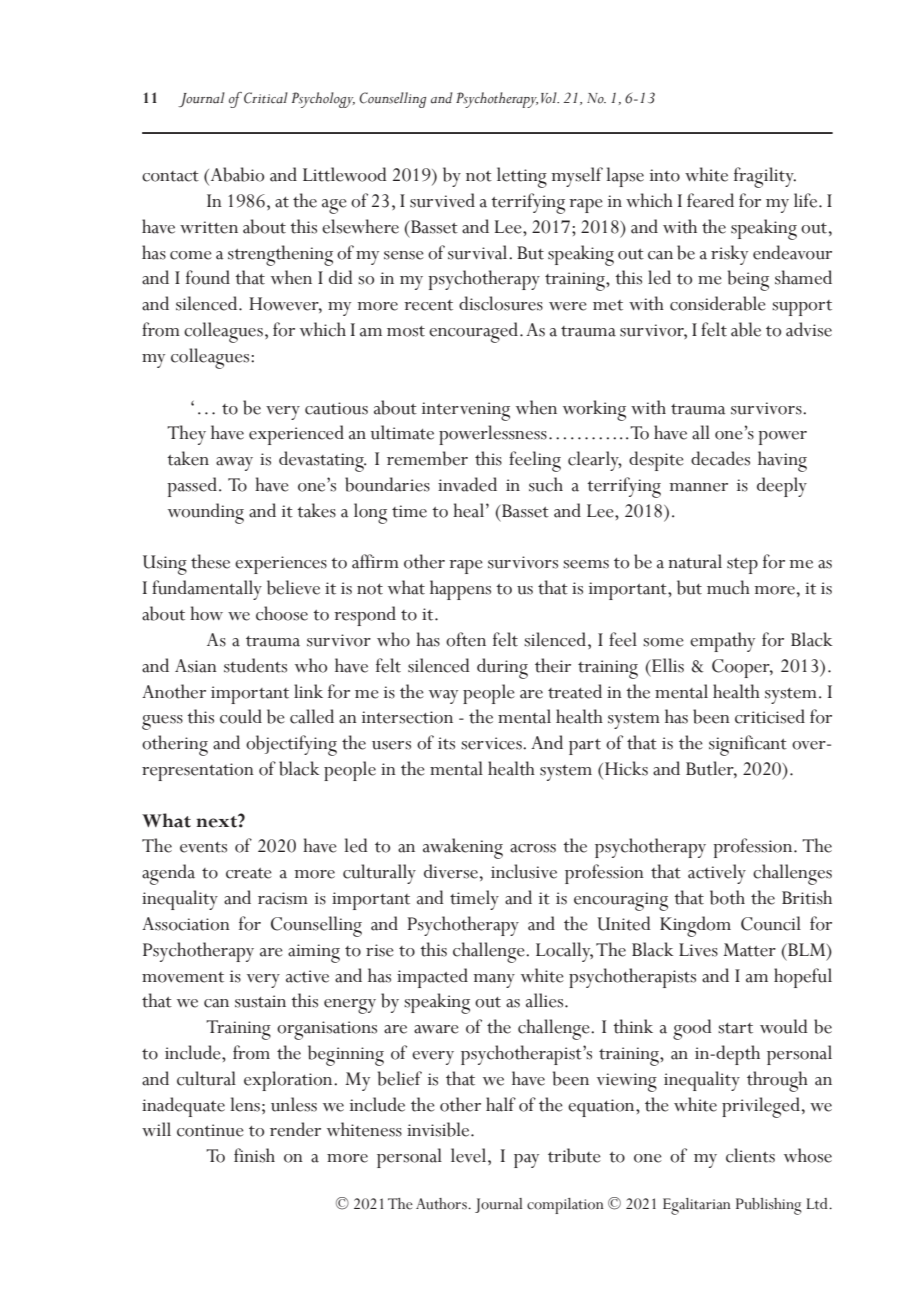 This image has height=1301, width=924. Describe the element at coordinates (266, 98) in the image. I see `Critical` at that location.
